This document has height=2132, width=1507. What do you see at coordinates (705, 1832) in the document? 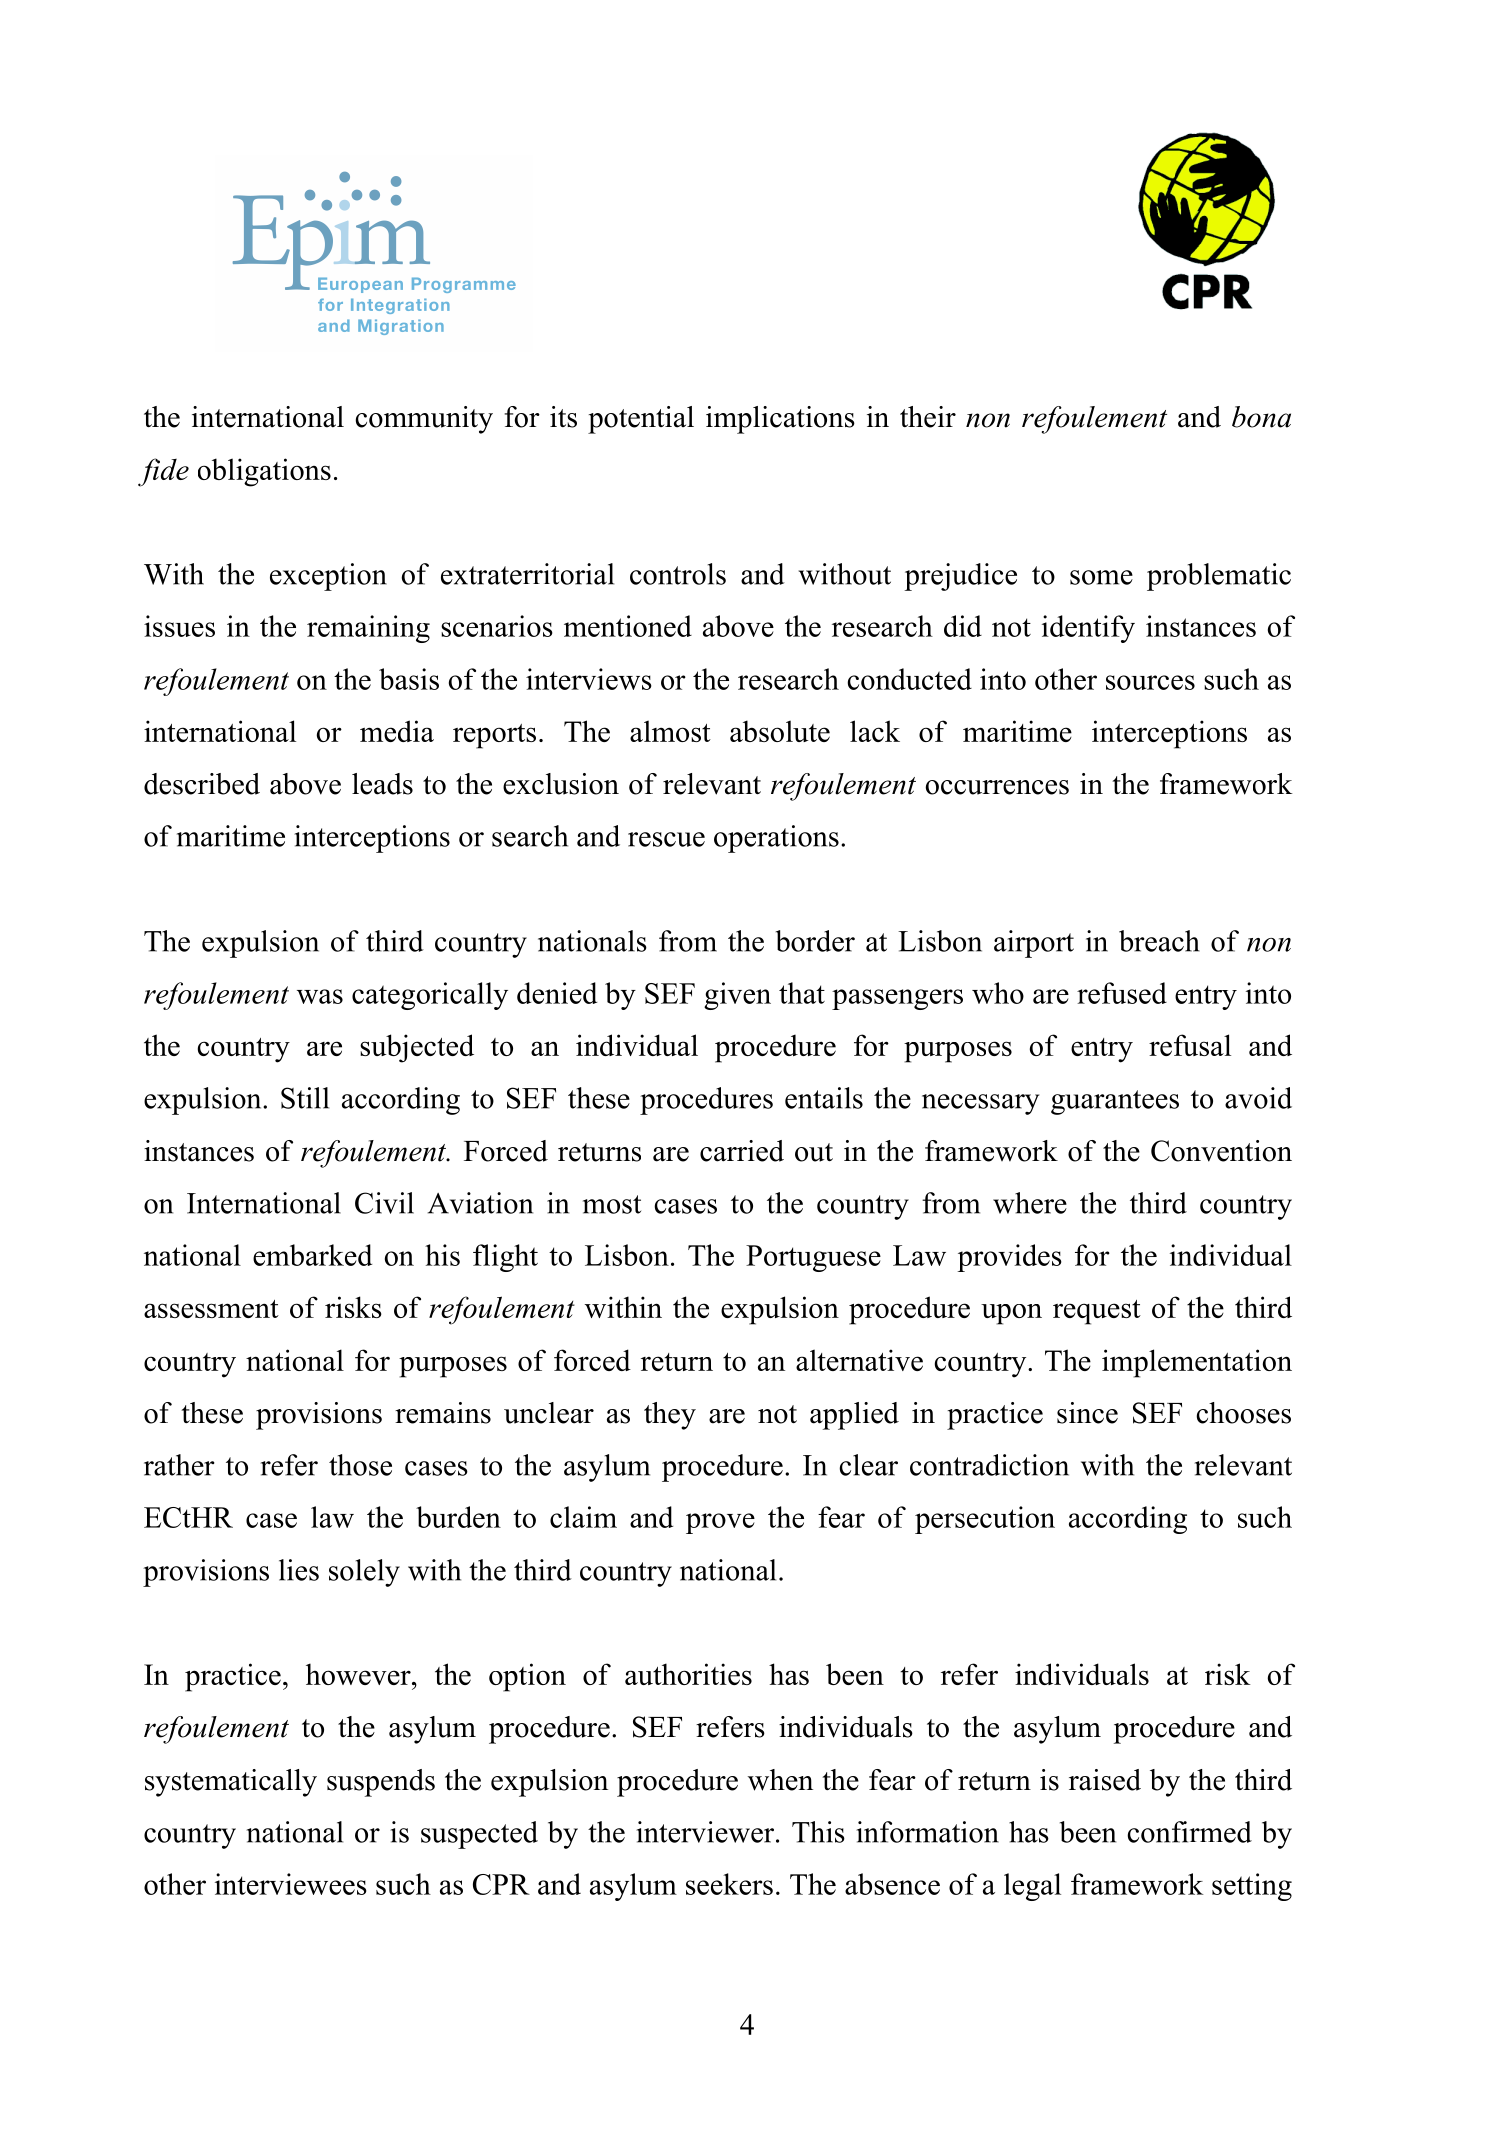
I see `interviewer` at bounding box center [705, 1832].
